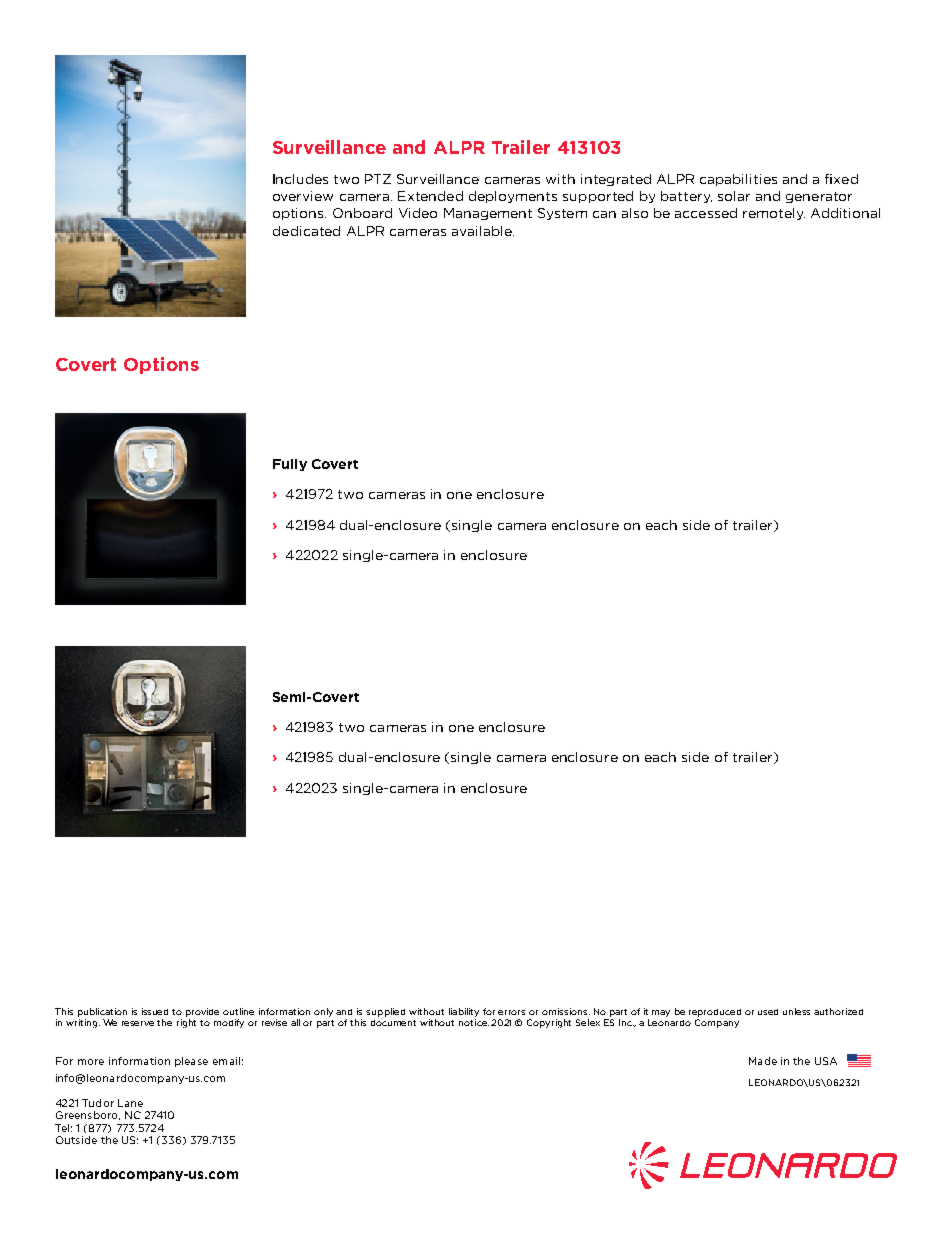 Image resolution: width=952 pixels, height=1233 pixels. I want to click on liability, so click(464, 1012).
